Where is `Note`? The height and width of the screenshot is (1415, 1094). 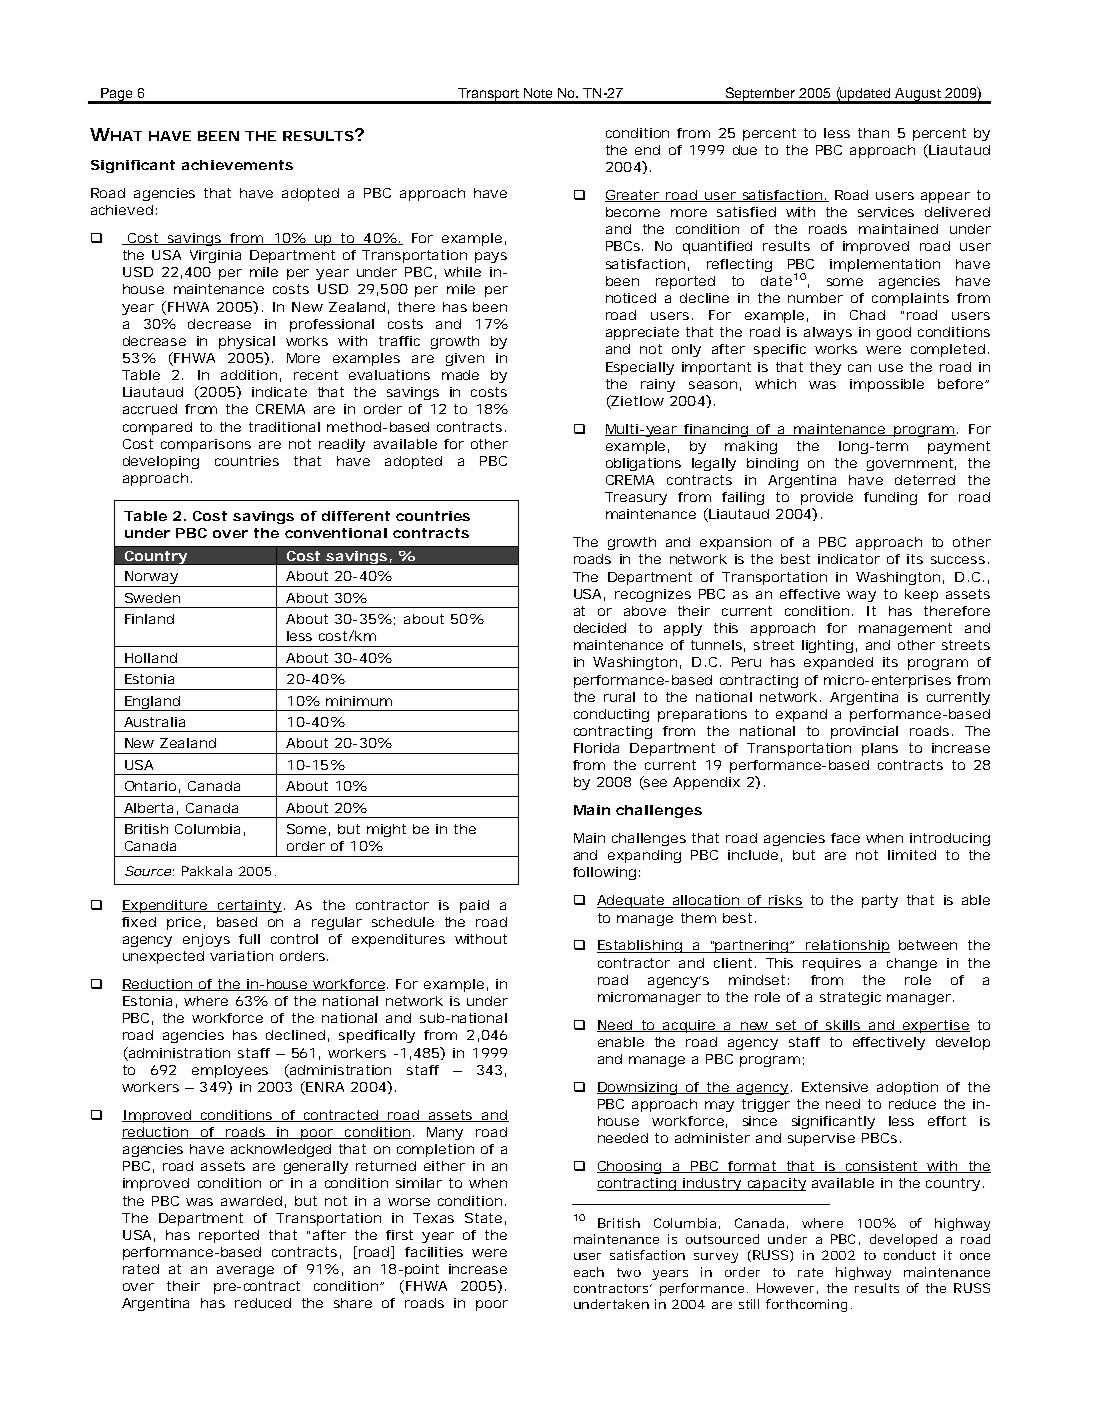
Note is located at coordinates (538, 93).
